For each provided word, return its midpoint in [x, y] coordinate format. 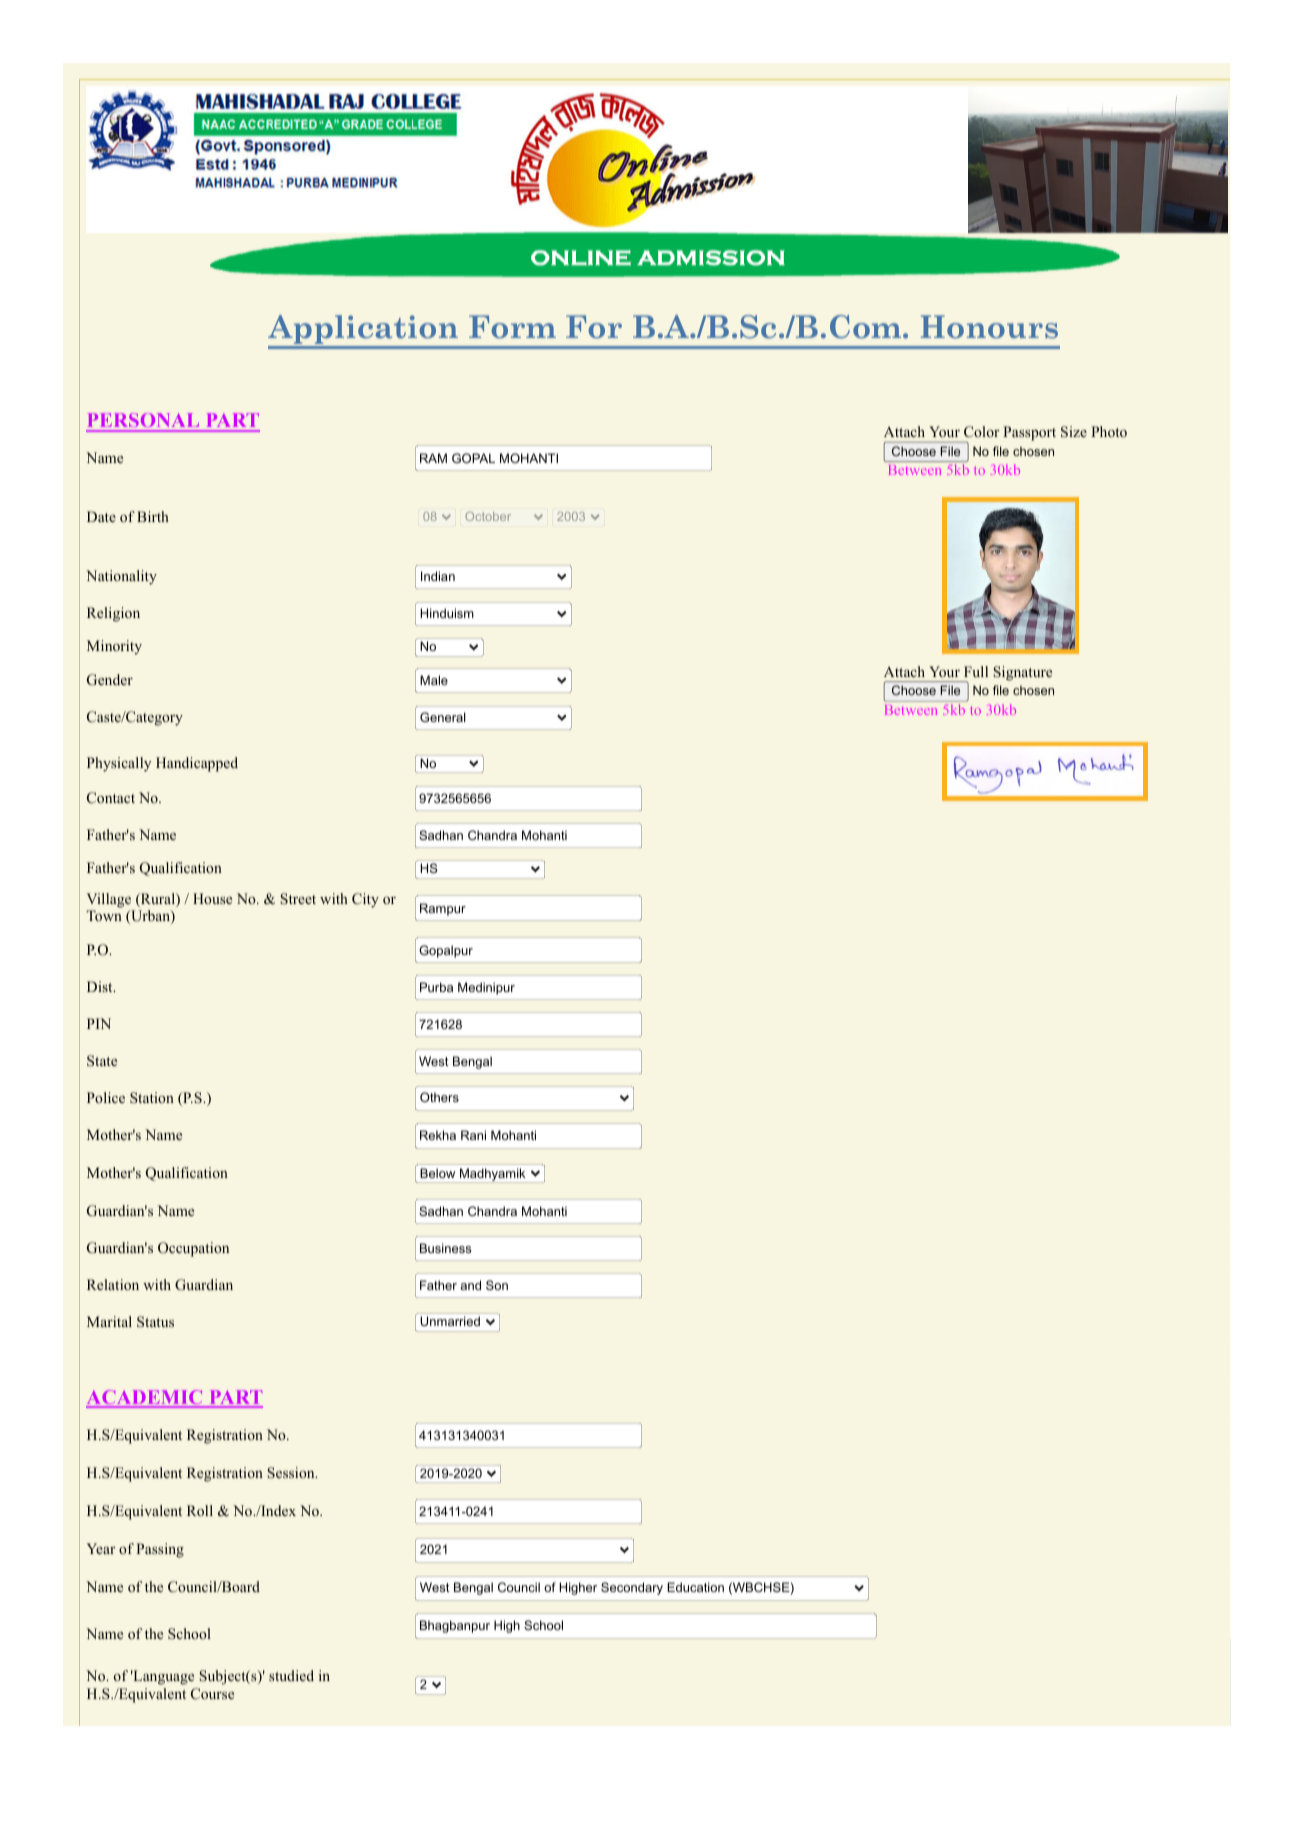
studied [291, 1675]
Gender [110, 680]
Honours [989, 327]
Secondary [632, 1588]
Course [212, 1694]
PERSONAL [144, 422]
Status [155, 1322]
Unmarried [450, 1321]
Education [695, 1587]
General [443, 717]
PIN [99, 1023]
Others [439, 1097]
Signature [1022, 673]
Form [512, 327]
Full [976, 671]
